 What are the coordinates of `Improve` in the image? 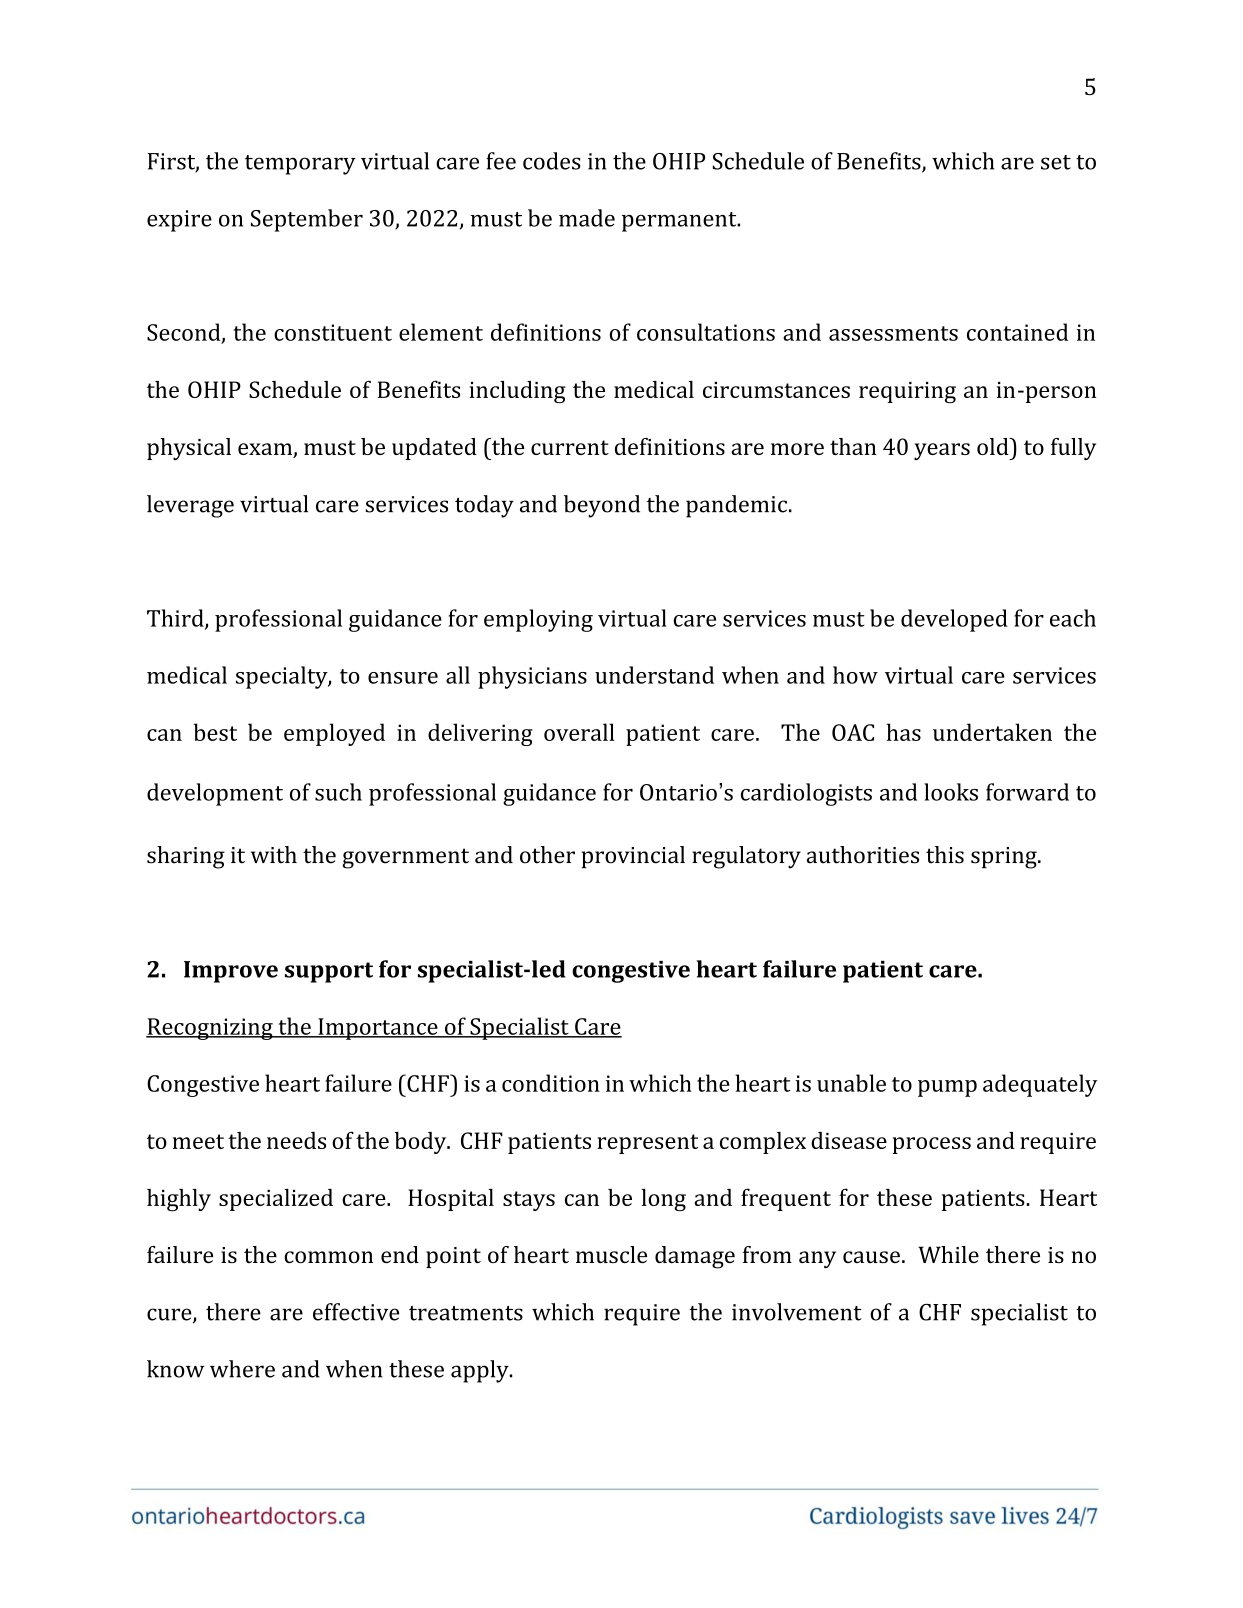 It's located at (231, 972).
